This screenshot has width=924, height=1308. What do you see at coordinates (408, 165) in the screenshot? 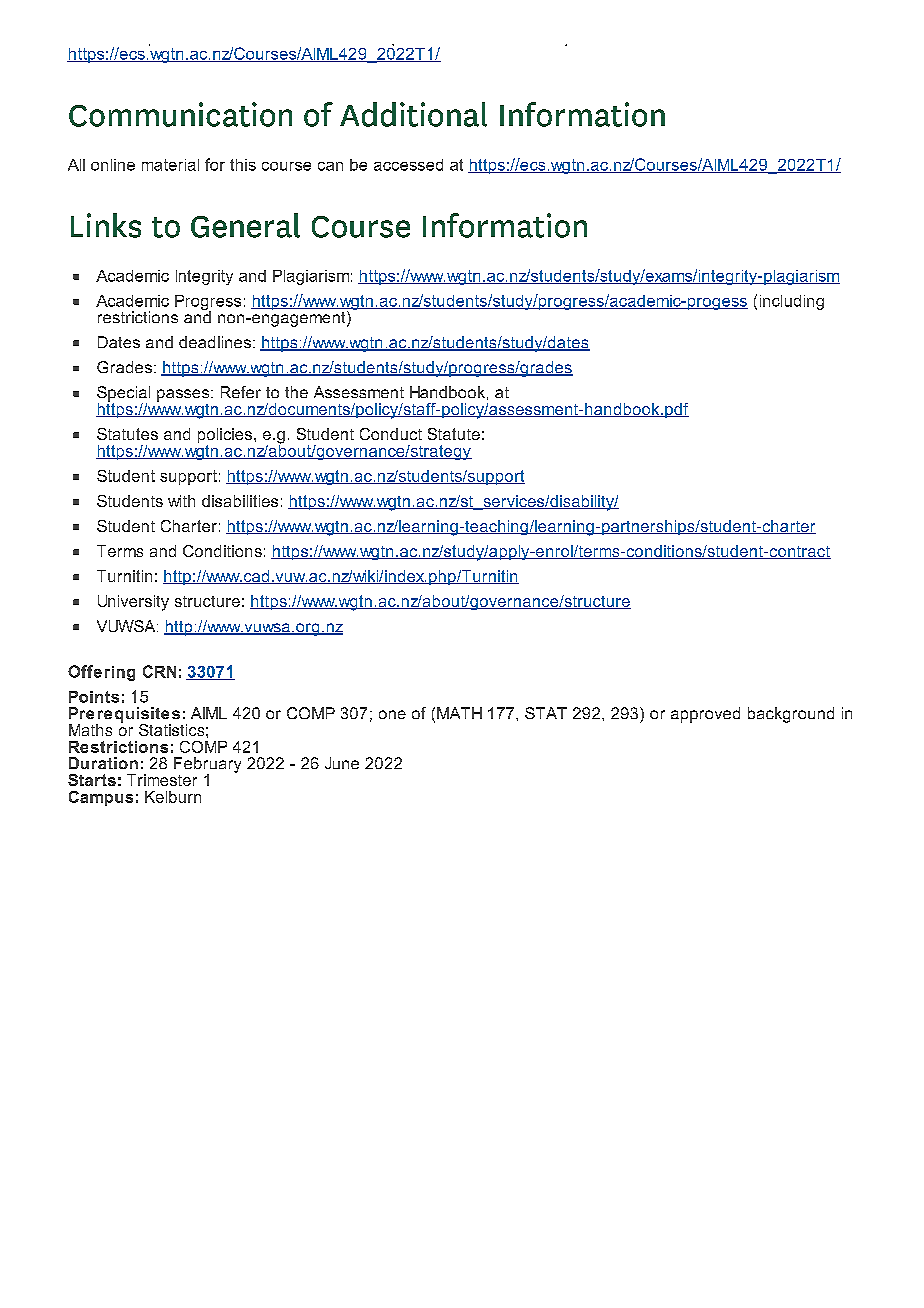
I see `accessed` at bounding box center [408, 165].
